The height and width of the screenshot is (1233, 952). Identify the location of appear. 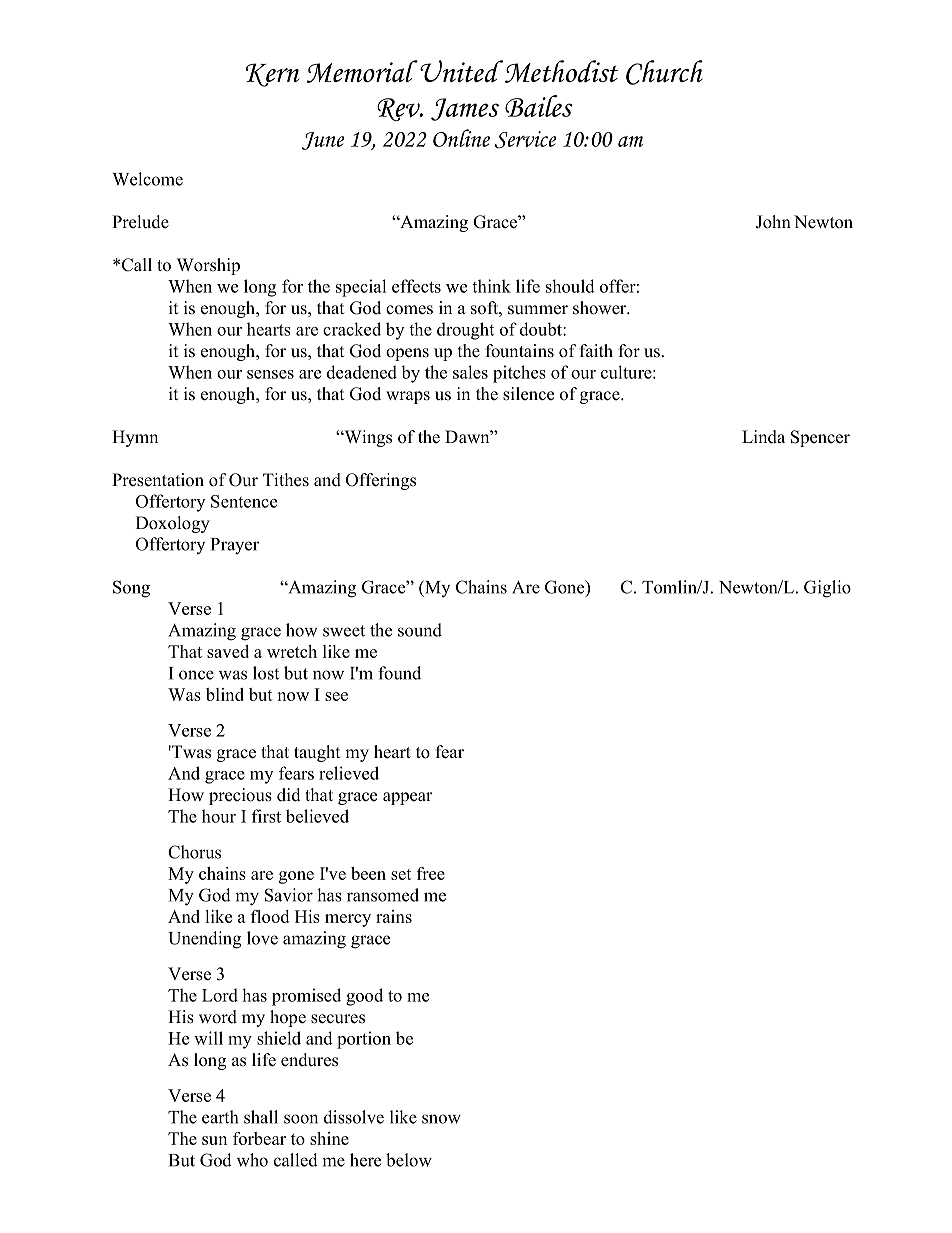
(408, 798).
